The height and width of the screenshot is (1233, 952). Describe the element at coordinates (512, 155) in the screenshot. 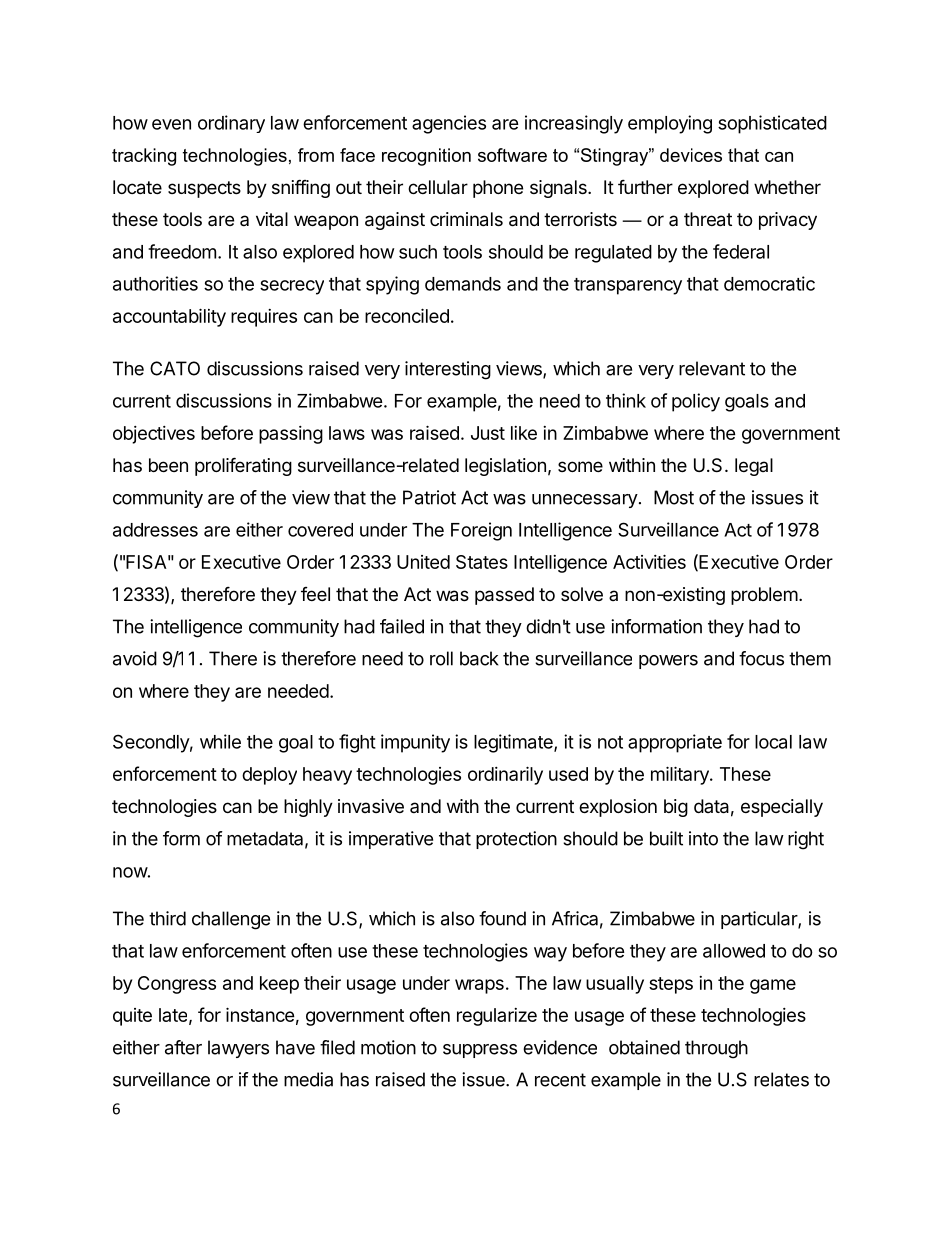

I see `software` at that location.
